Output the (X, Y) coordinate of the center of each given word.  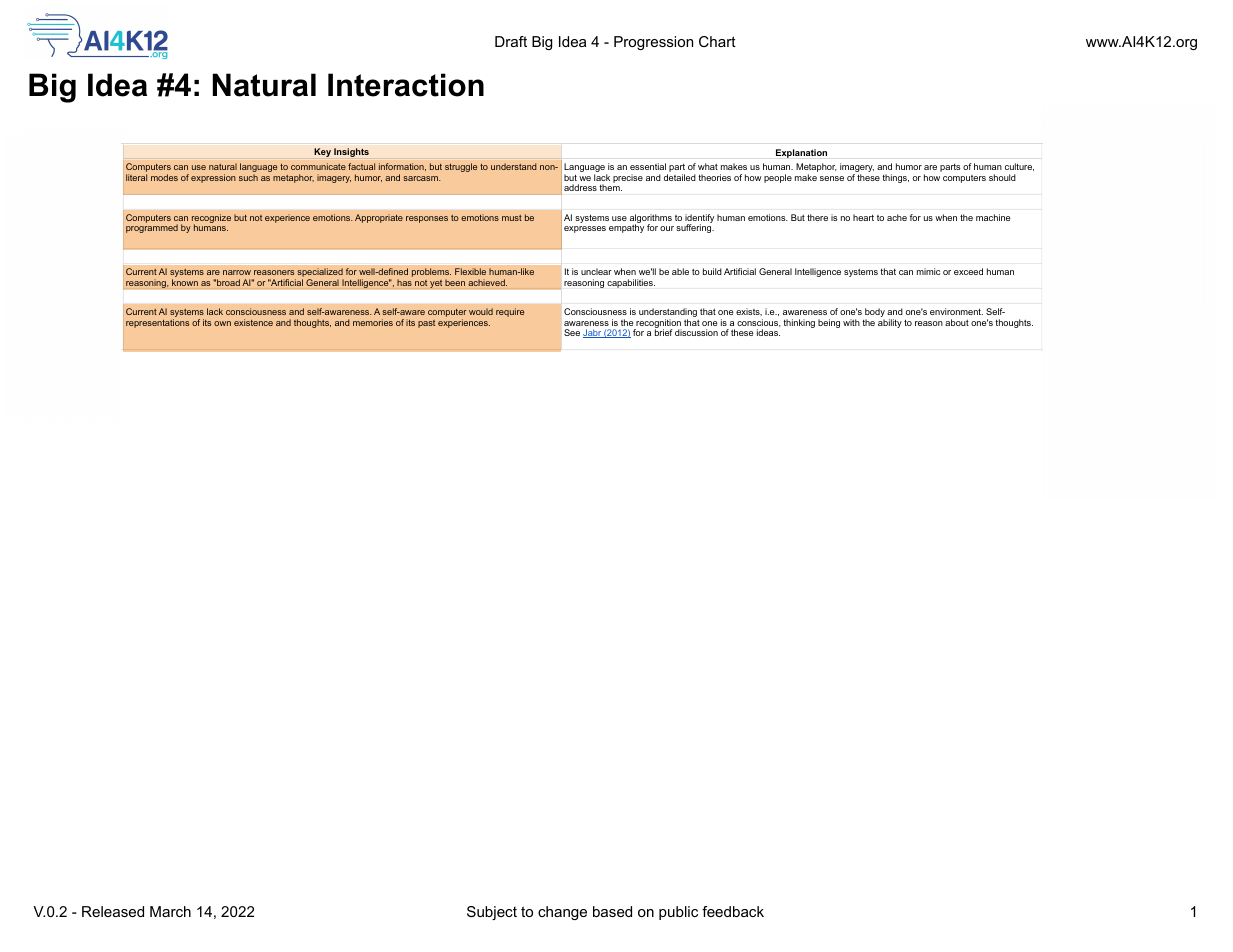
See (572, 332)
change (562, 913)
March (170, 911)
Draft (511, 41)
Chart (717, 41)
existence (253, 322)
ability (890, 323)
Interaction (406, 85)
